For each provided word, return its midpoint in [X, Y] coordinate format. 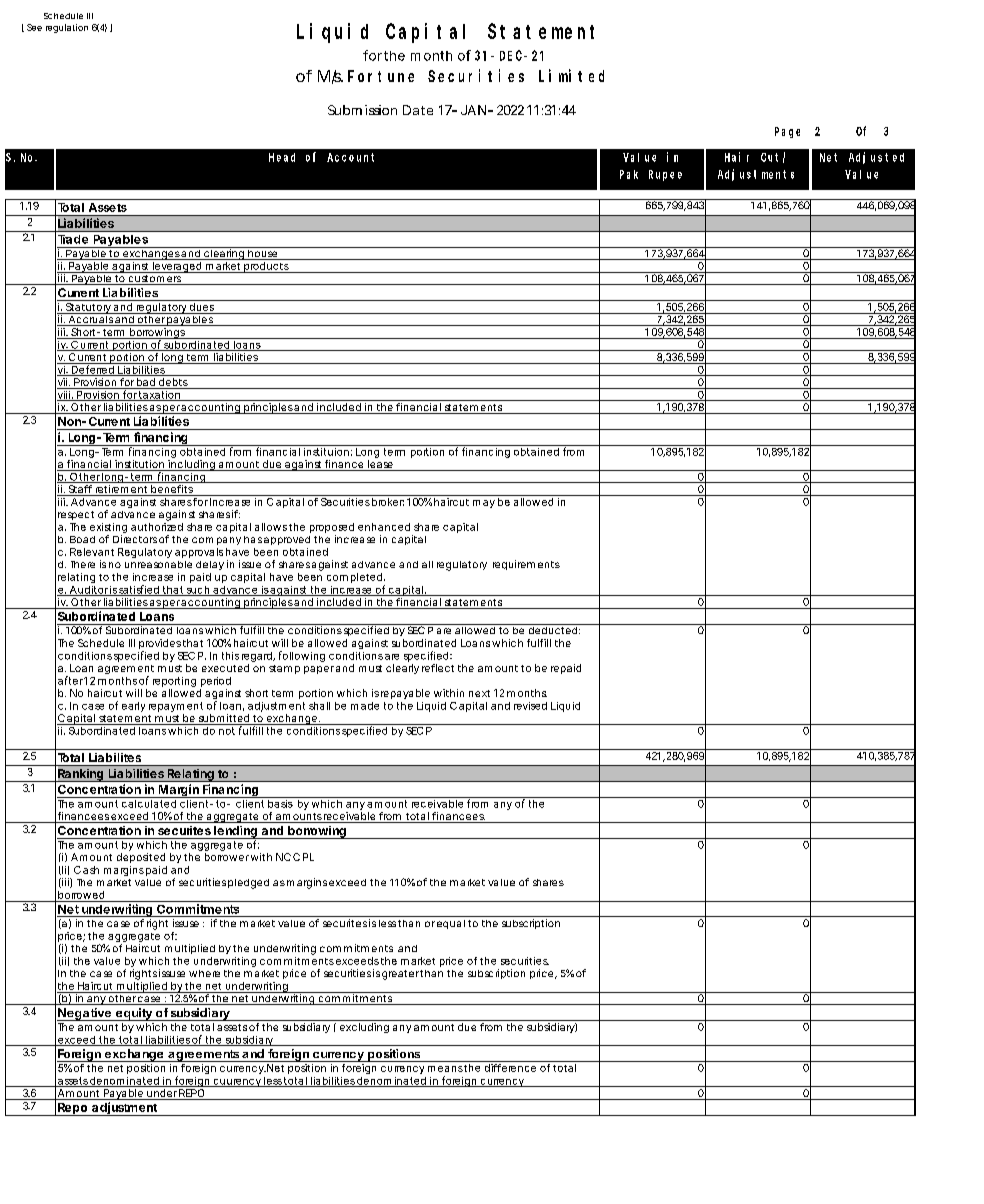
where [204, 973]
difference [510, 1068]
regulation [67, 28]
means [445, 1069]
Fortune [381, 76]
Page [787, 132]
